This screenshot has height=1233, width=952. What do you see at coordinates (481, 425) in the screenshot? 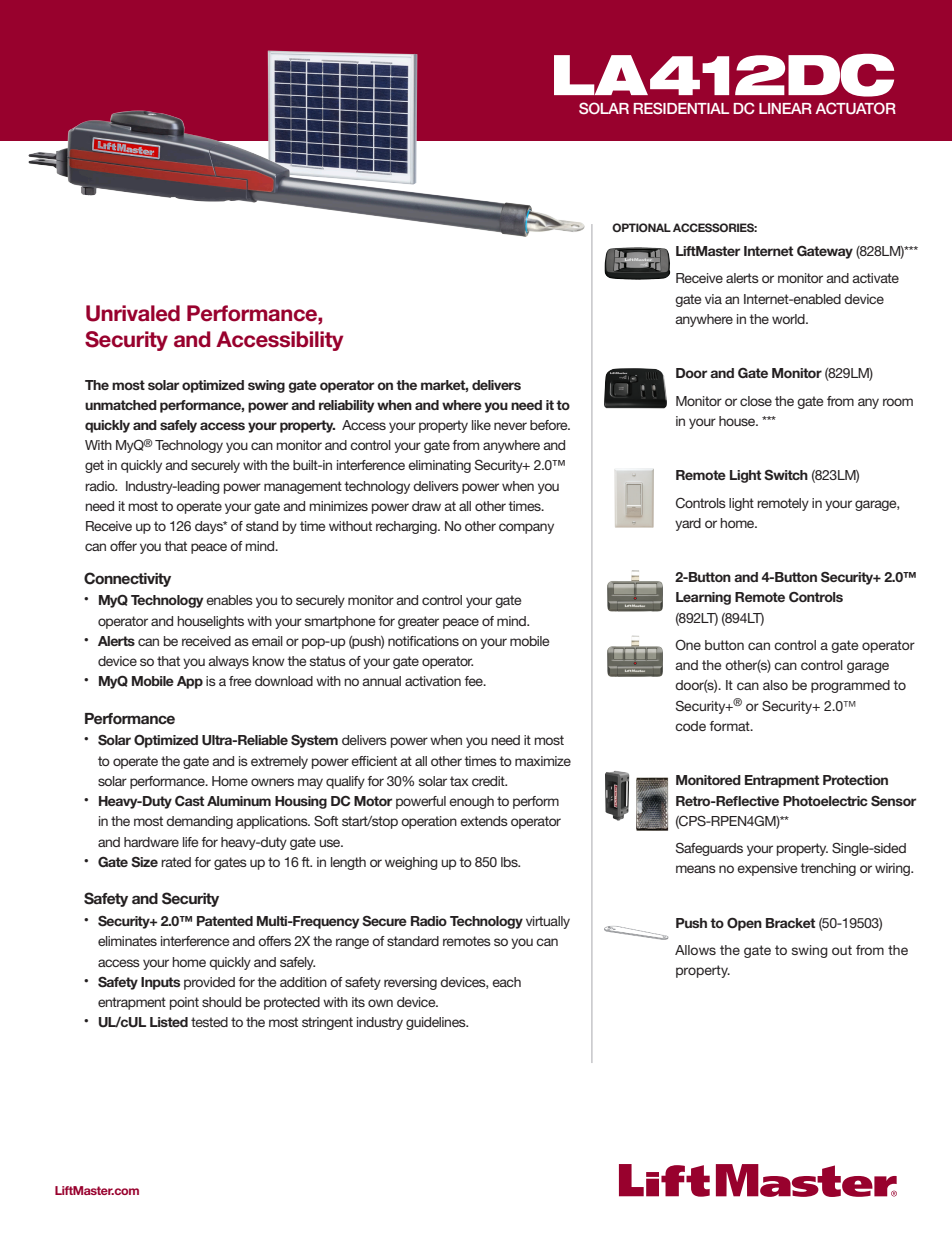
I see `like` at bounding box center [481, 425].
